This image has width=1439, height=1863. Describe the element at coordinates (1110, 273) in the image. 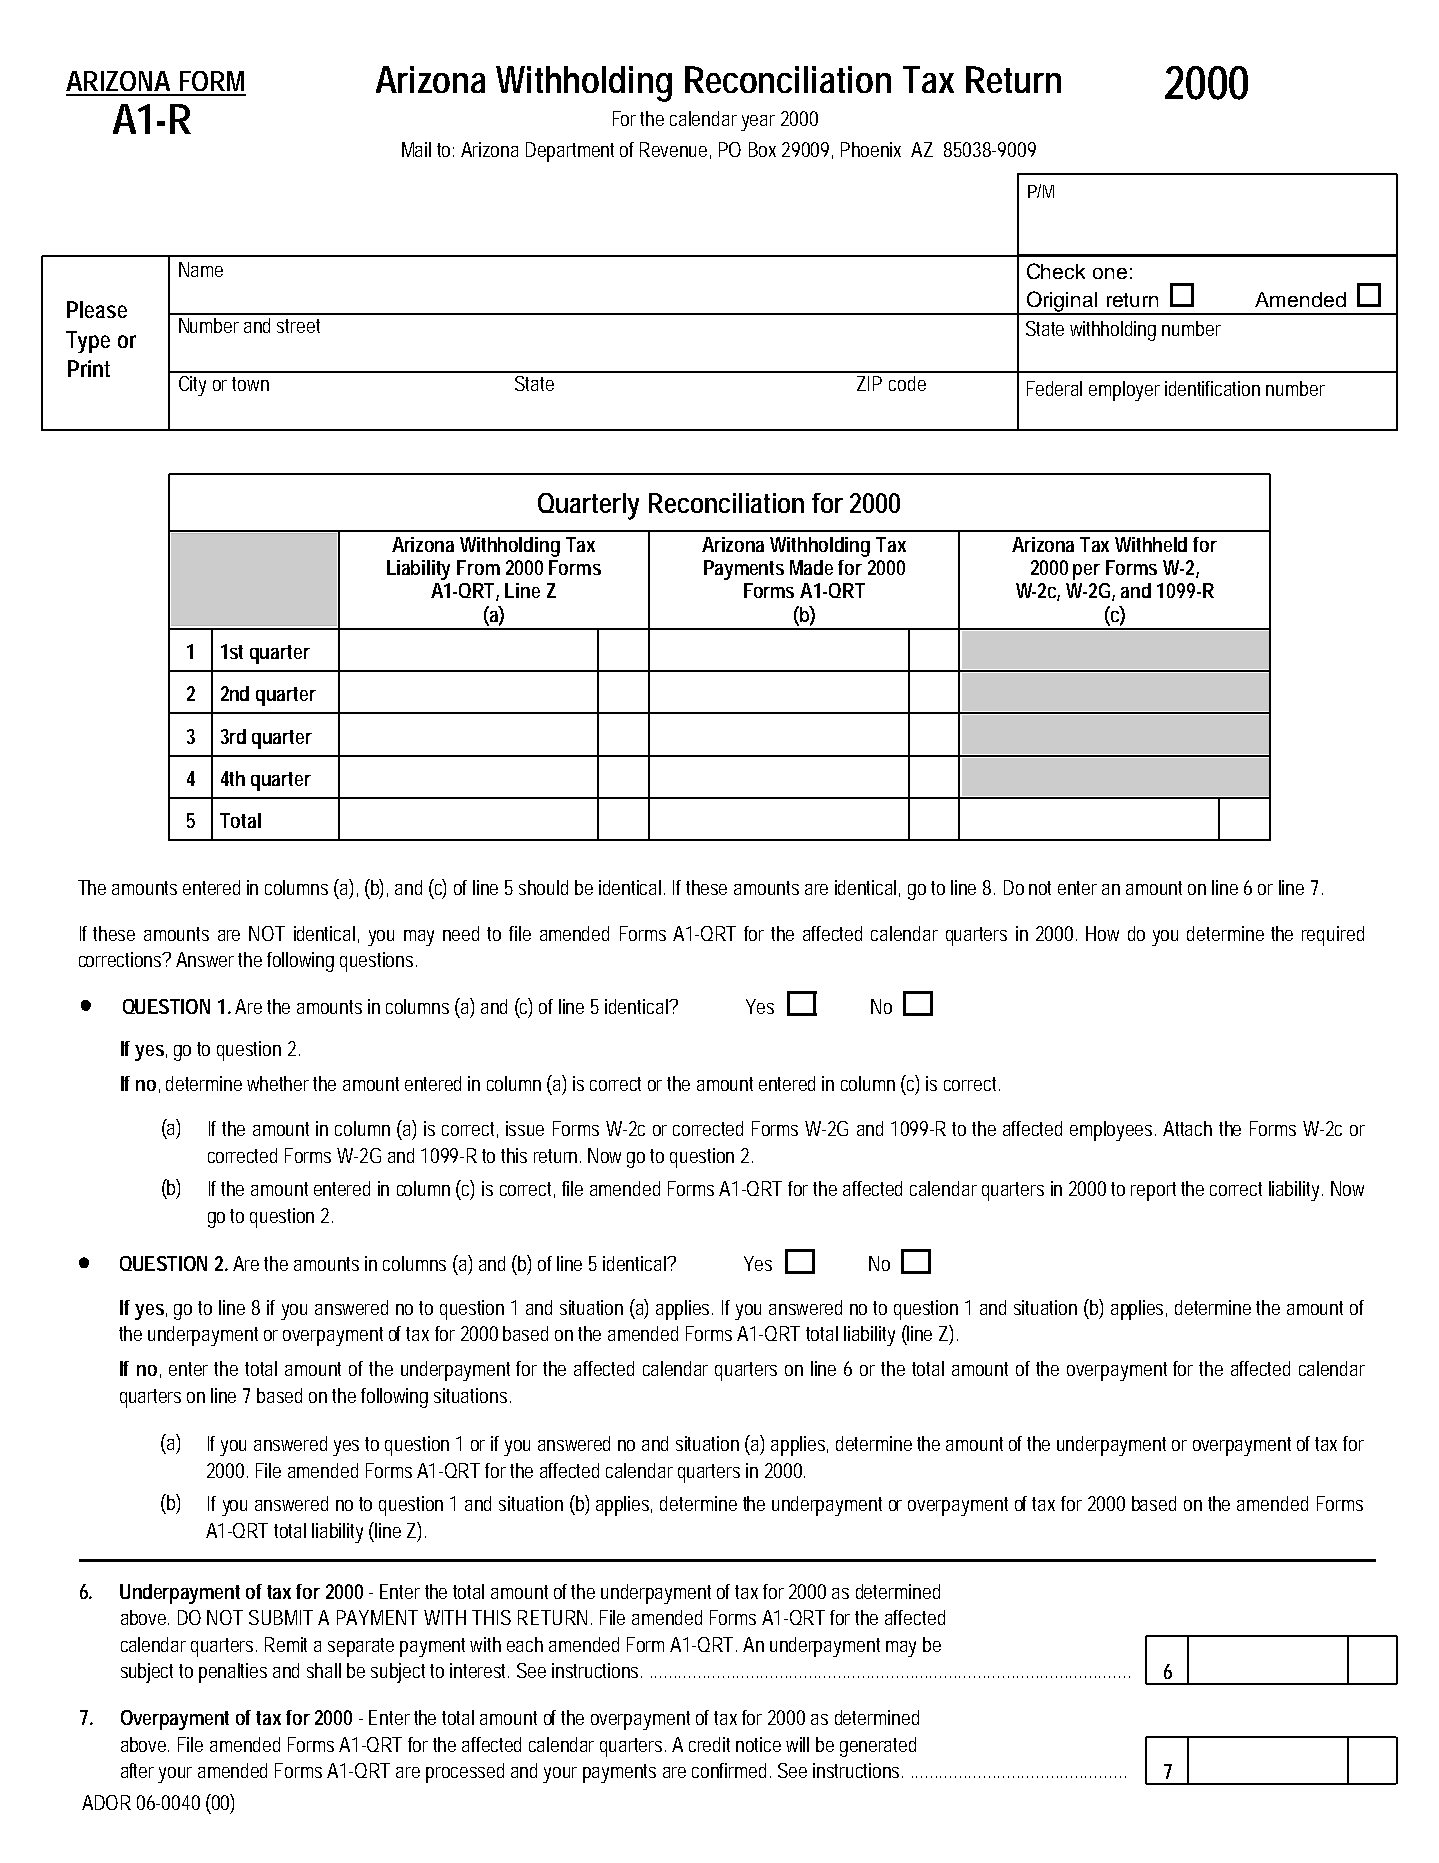

I see `one` at that location.
